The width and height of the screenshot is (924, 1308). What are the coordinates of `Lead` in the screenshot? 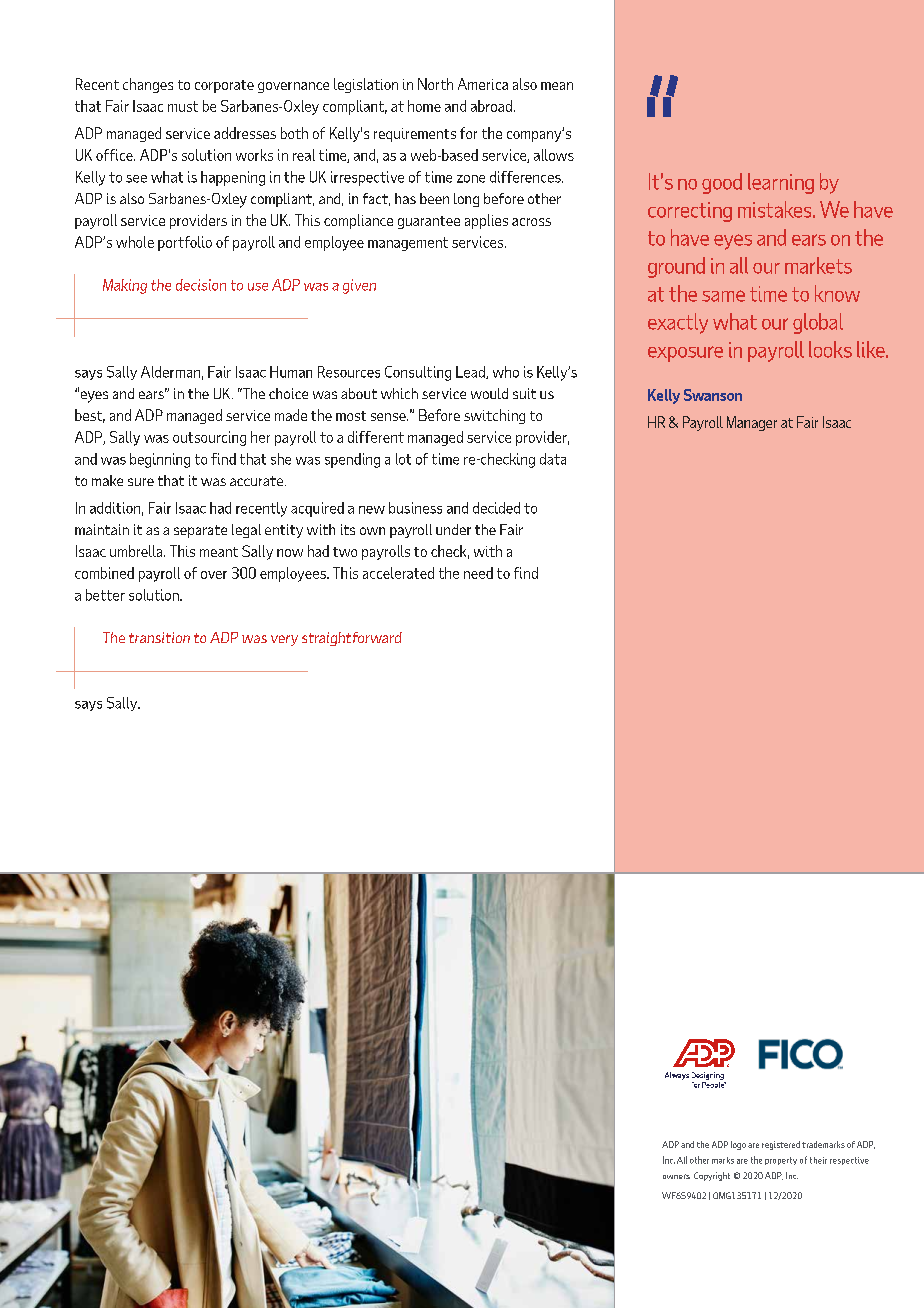 It's located at (471, 372).
